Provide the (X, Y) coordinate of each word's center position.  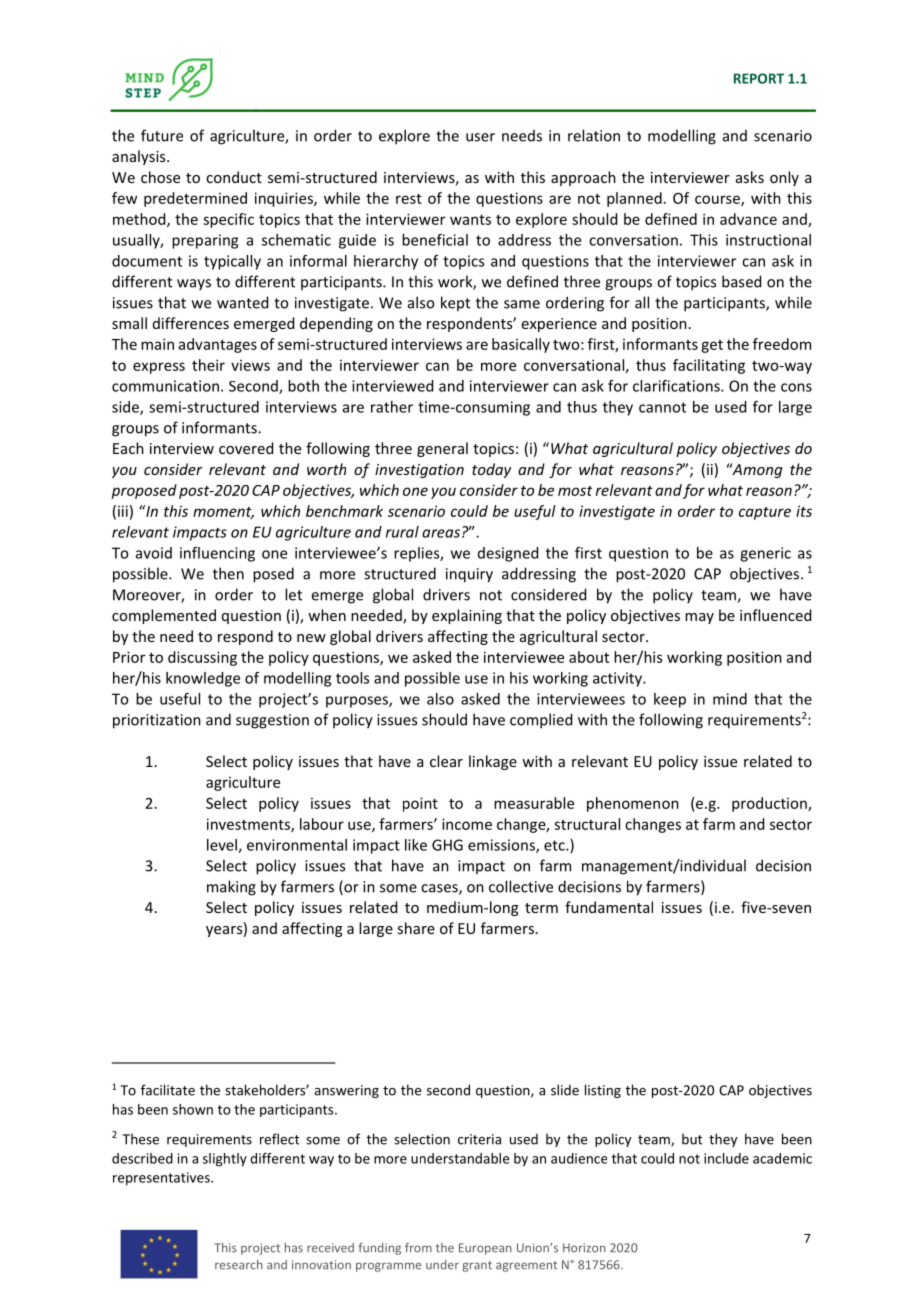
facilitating (709, 366)
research (239, 1265)
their (208, 365)
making (231, 888)
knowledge (203, 679)
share (416, 928)
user (480, 137)
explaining (467, 616)
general (442, 449)
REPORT (759, 78)
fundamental (609, 907)
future (162, 135)
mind (730, 699)
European (485, 1249)
